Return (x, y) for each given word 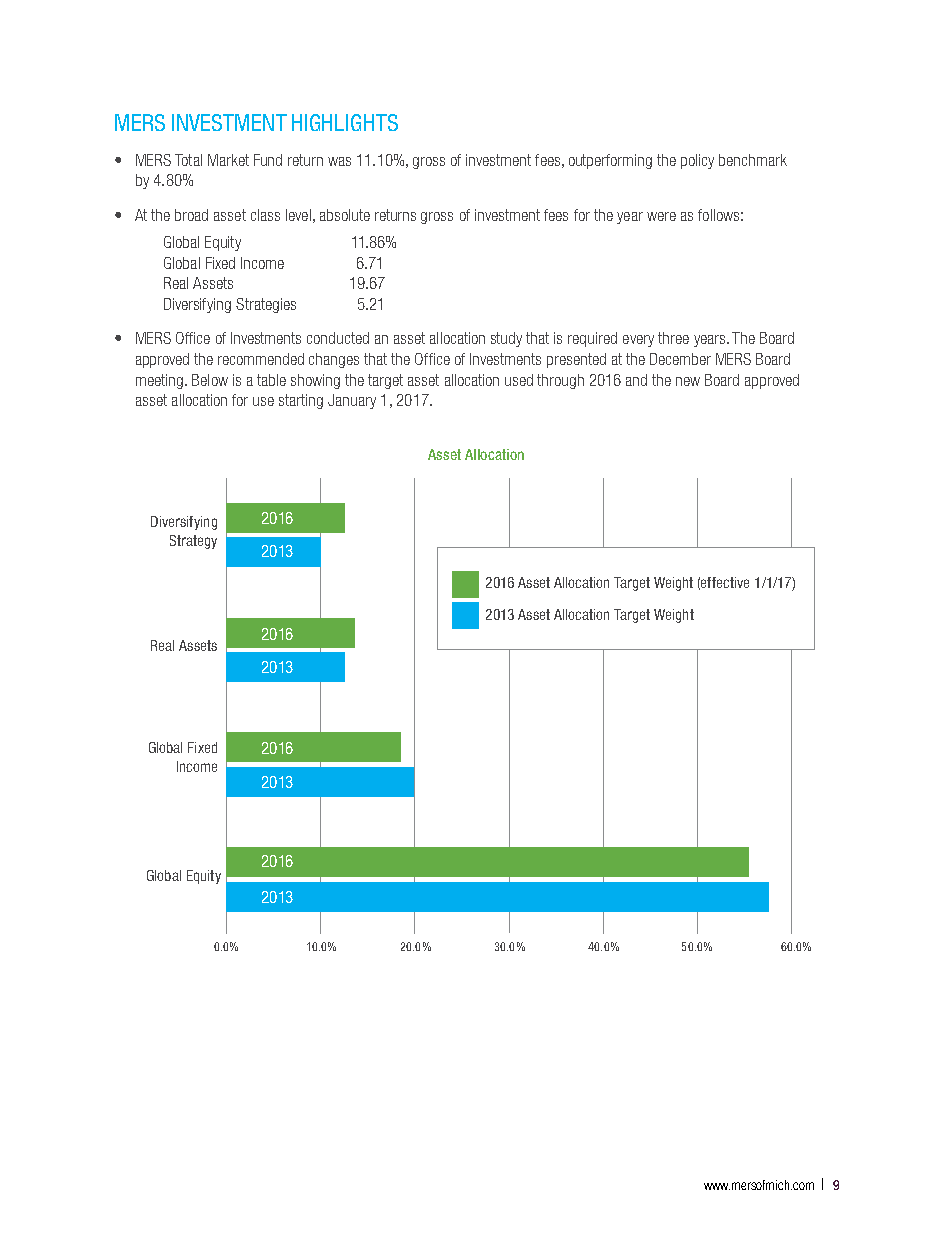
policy (697, 161)
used (519, 380)
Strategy (193, 542)
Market (228, 160)
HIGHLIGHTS (345, 122)
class (265, 215)
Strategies (266, 305)
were (661, 216)
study (506, 339)
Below (210, 380)
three (673, 338)
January (352, 401)
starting (301, 401)
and (636, 380)
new (688, 381)
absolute (345, 215)
